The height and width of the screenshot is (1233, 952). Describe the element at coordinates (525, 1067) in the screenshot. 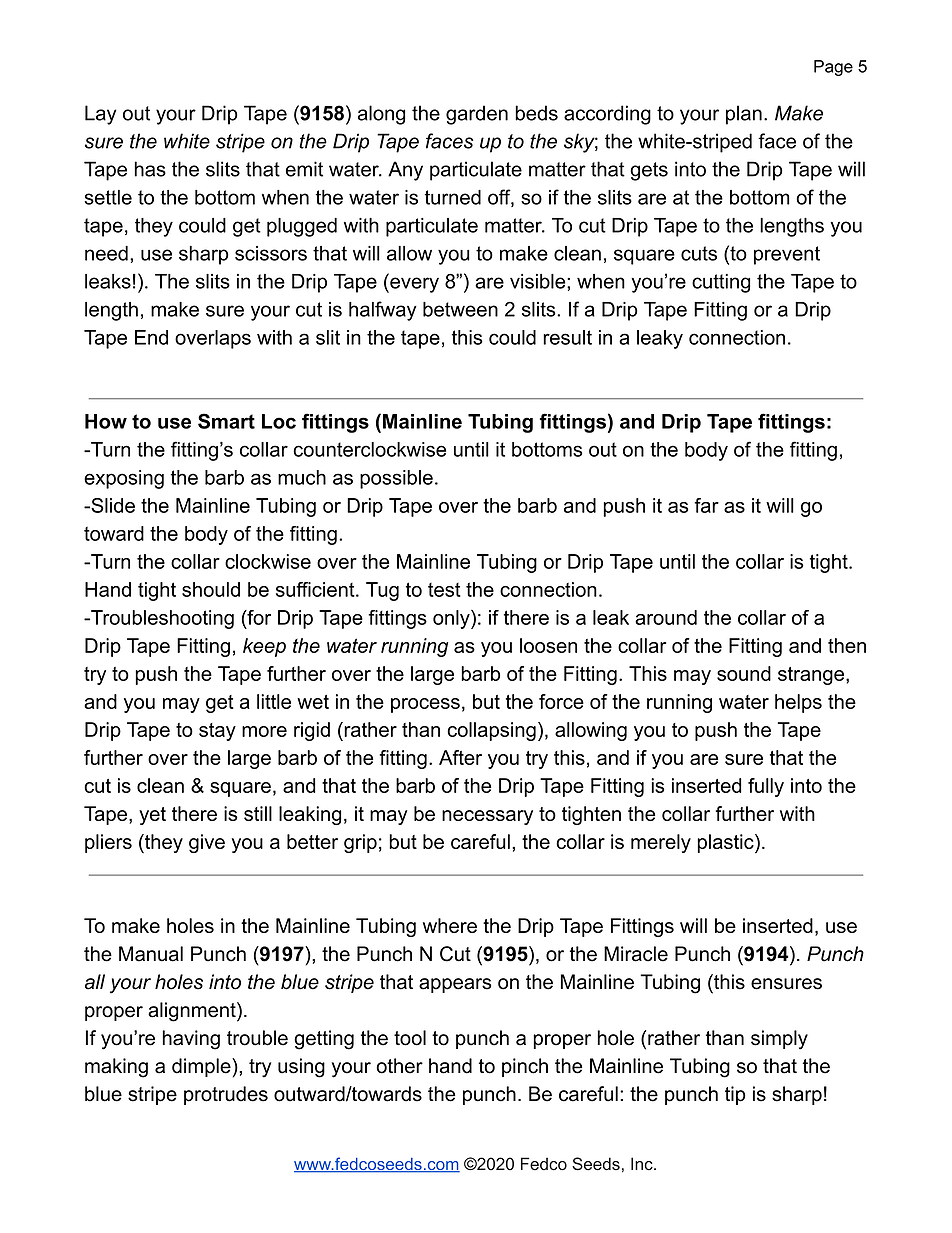

I see `pinch` at that location.
